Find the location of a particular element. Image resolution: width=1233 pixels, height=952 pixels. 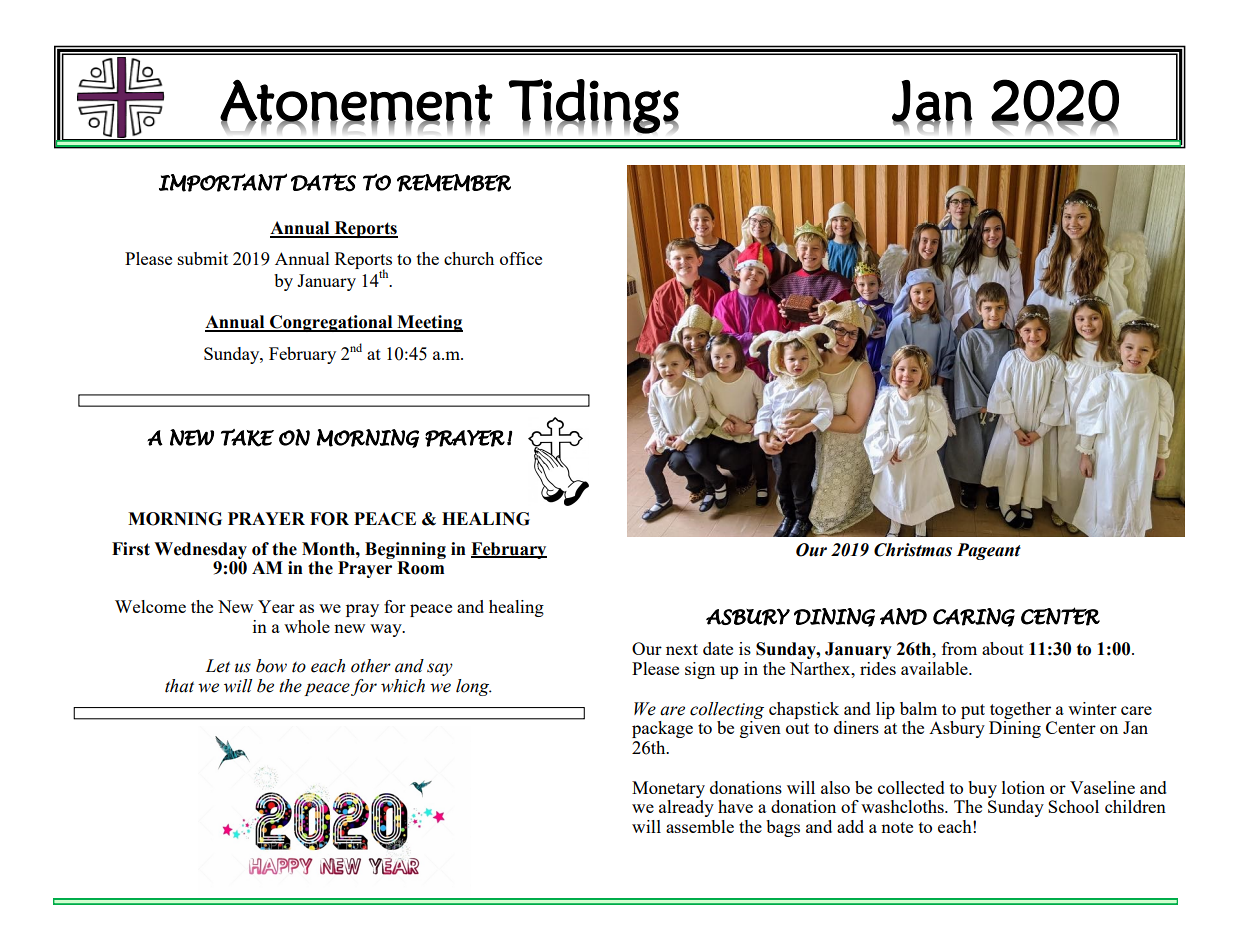

Tidings is located at coordinates (594, 106).
